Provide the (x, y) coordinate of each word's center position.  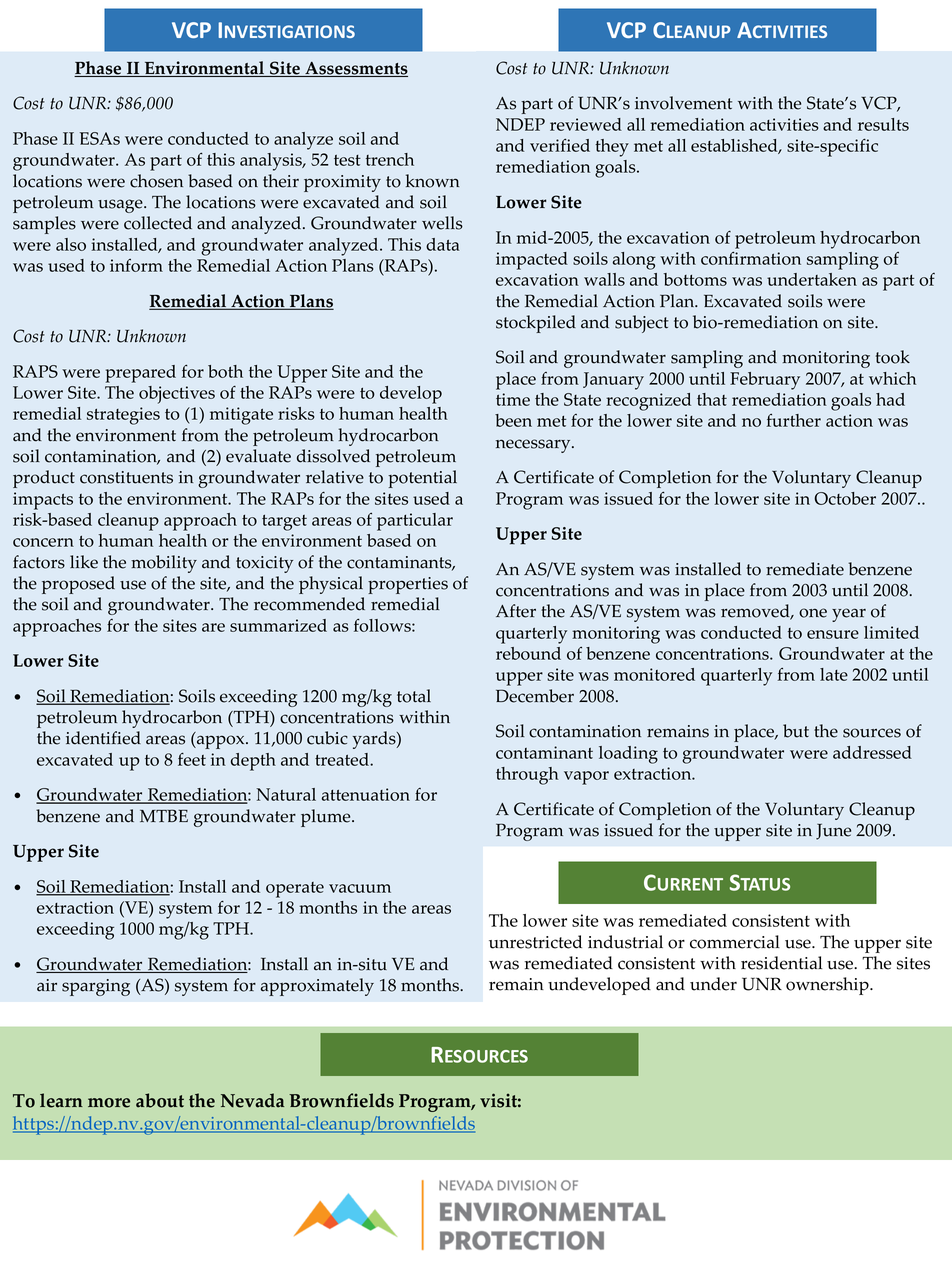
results (883, 124)
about (160, 1100)
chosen (156, 181)
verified (560, 145)
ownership (828, 986)
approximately (317, 987)
